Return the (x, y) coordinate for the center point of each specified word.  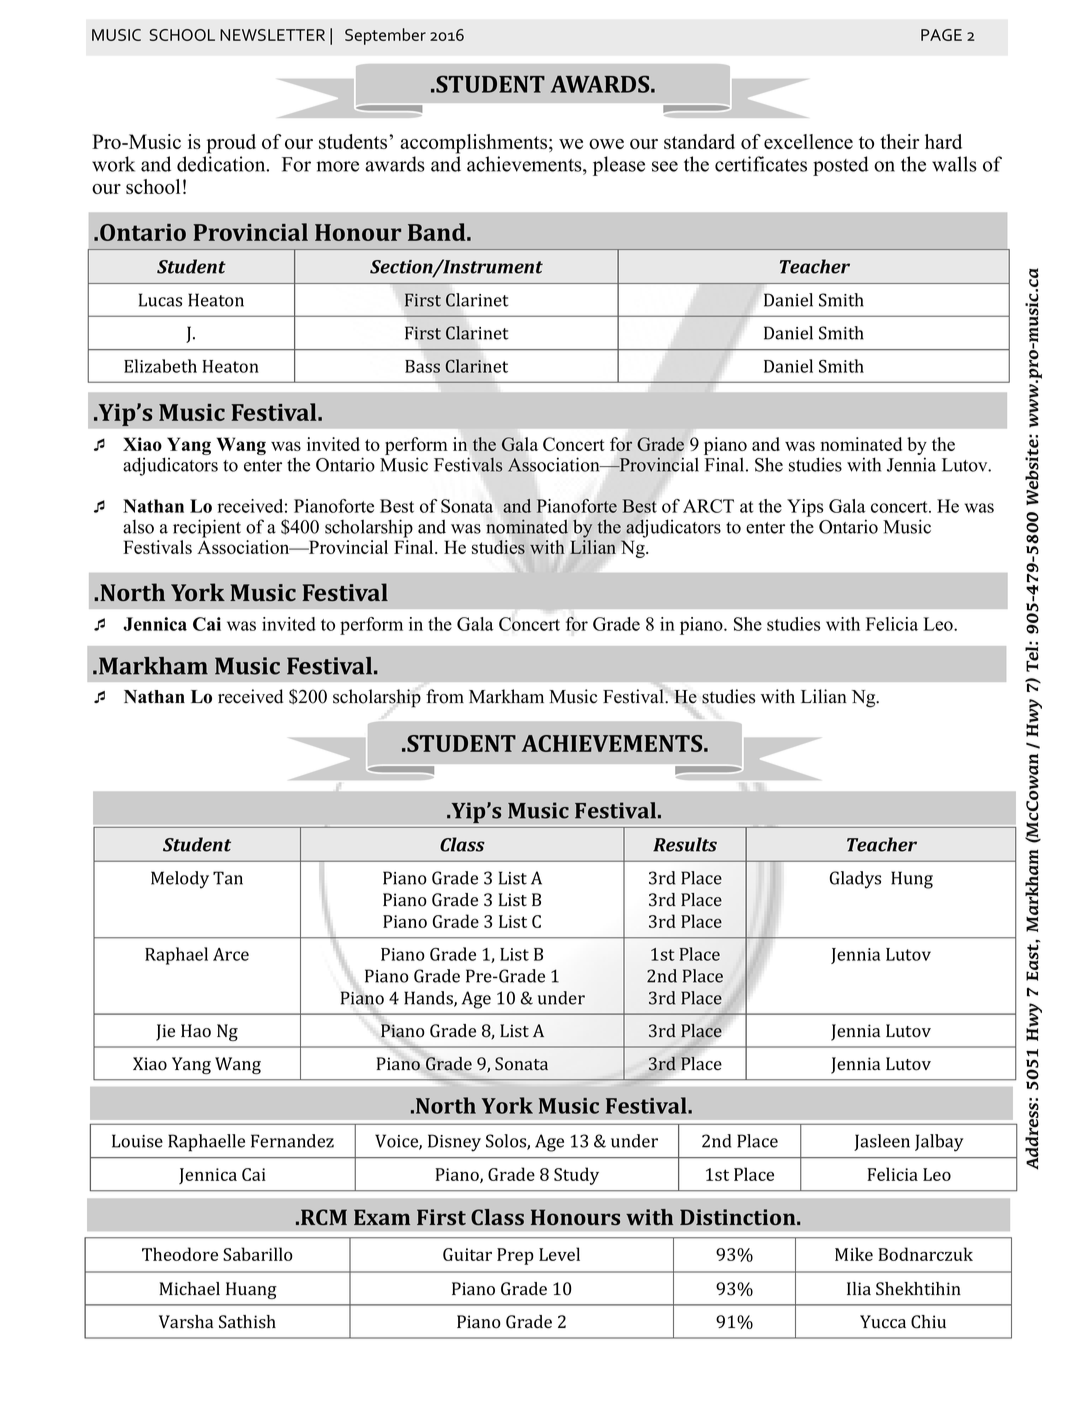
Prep (515, 1256)
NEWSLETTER (272, 35)
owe (606, 144)
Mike (854, 1254)
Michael (189, 1289)
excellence (808, 141)
